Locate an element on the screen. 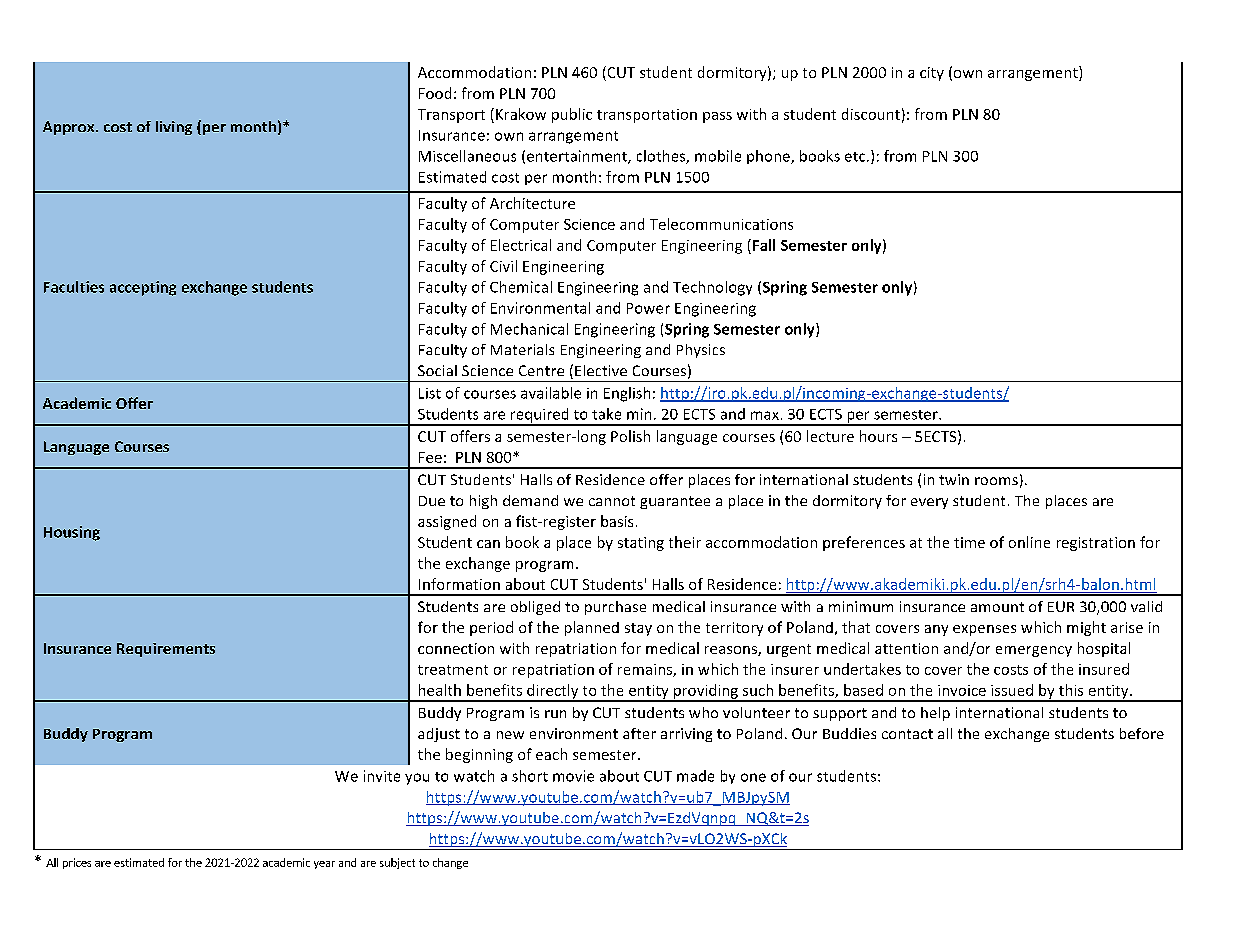 The width and height of the screenshot is (1233, 952). city is located at coordinates (932, 74).
